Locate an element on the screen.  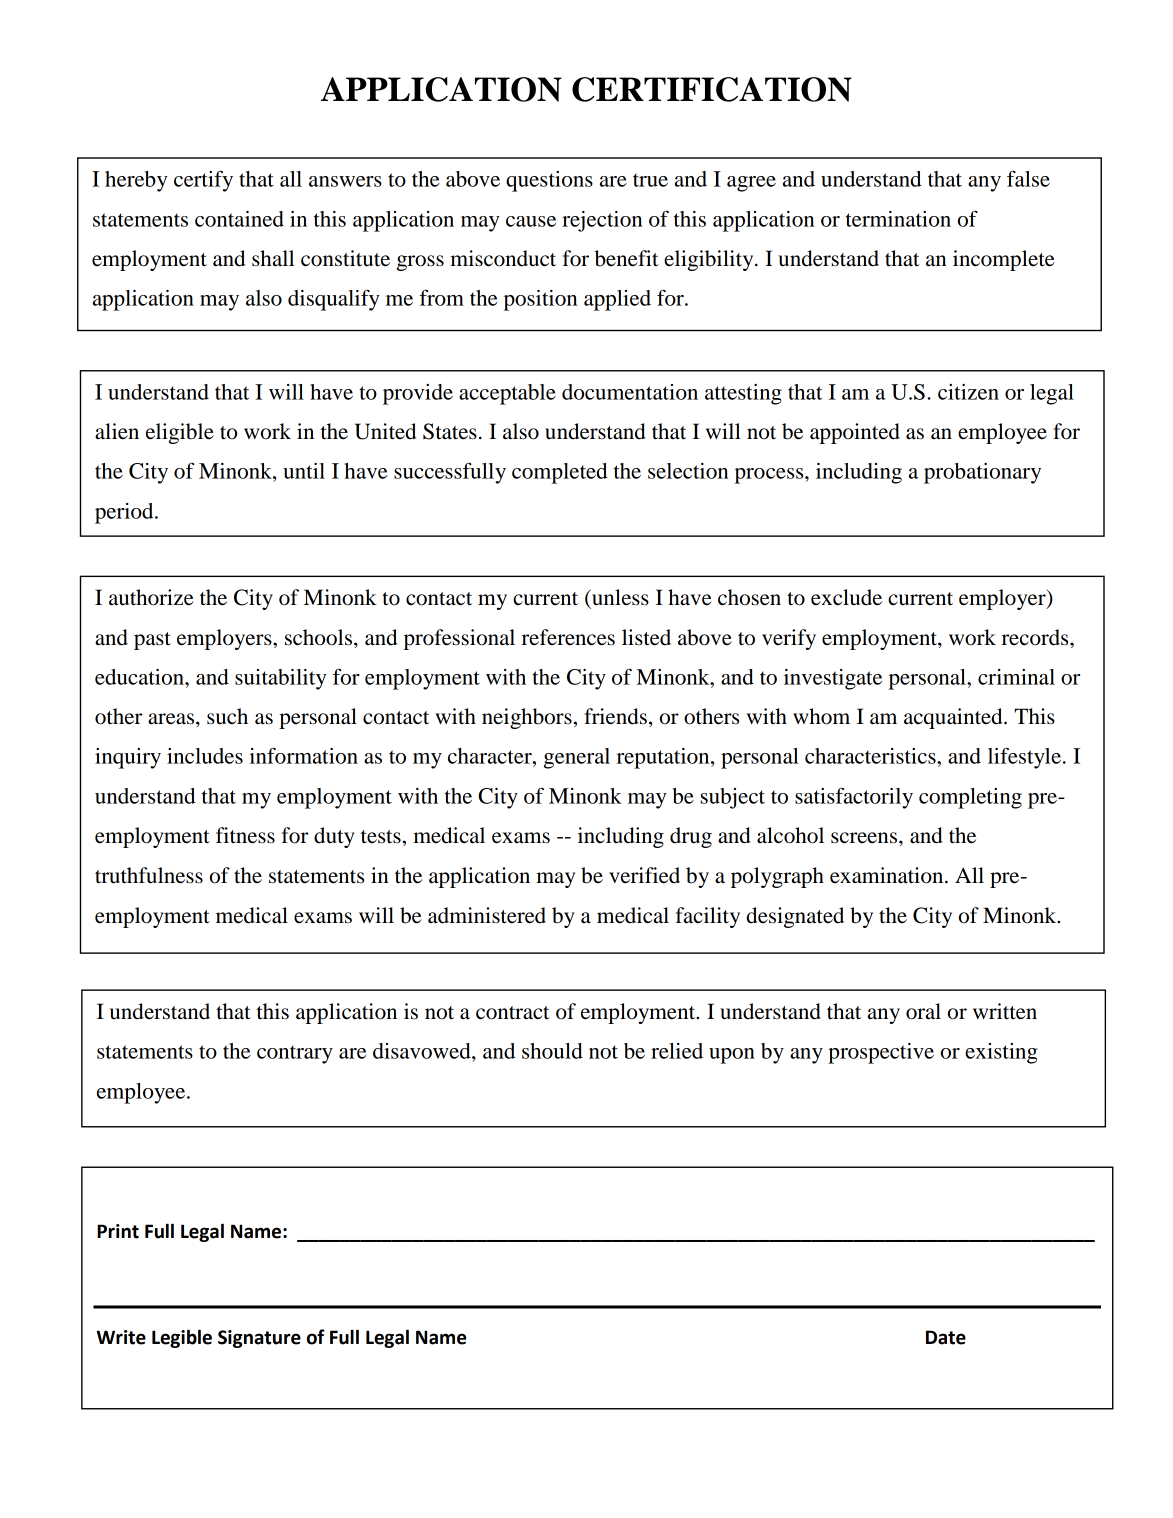
questions is located at coordinates (549, 181).
